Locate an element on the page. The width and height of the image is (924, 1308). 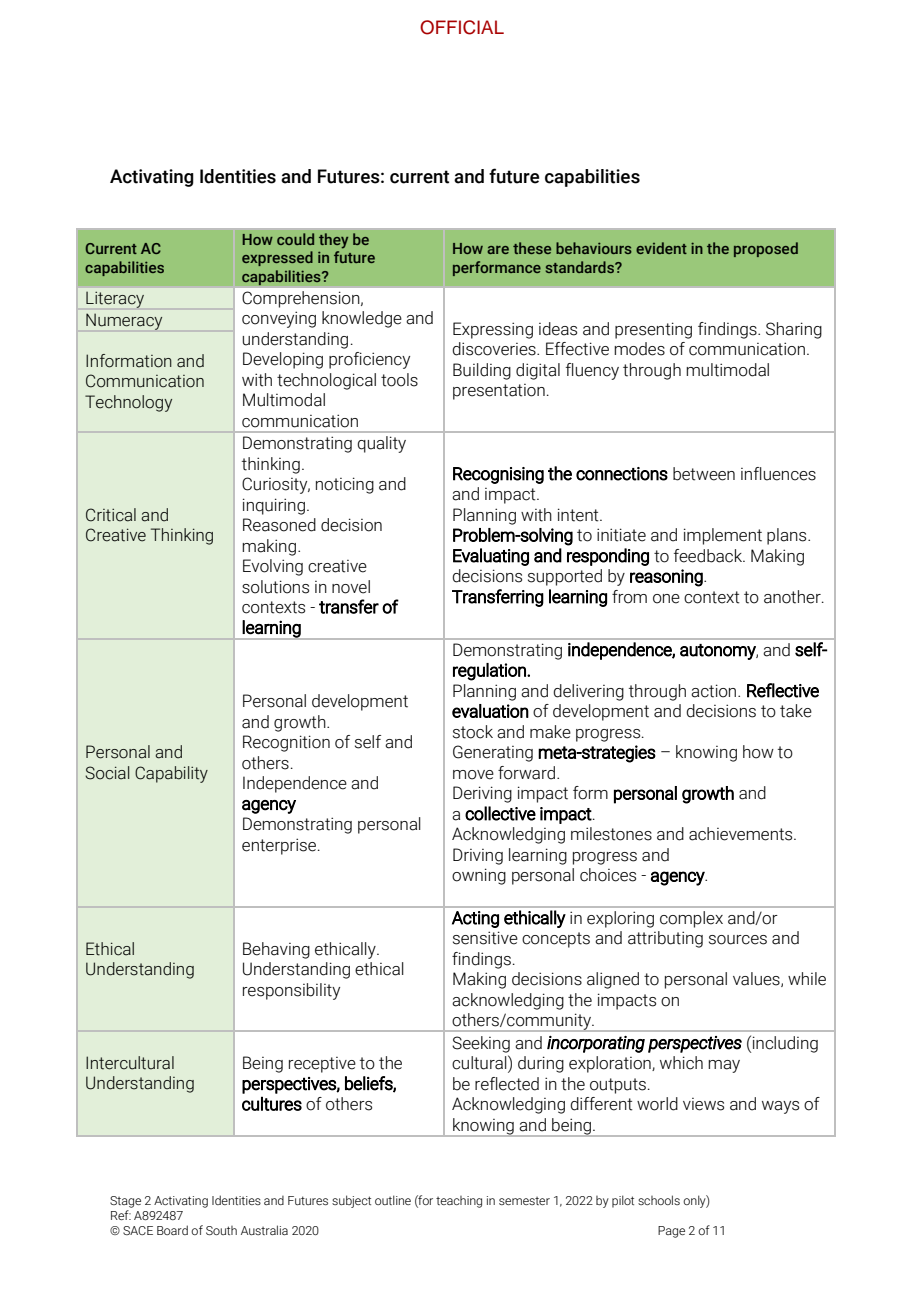
action is located at coordinates (715, 691).
